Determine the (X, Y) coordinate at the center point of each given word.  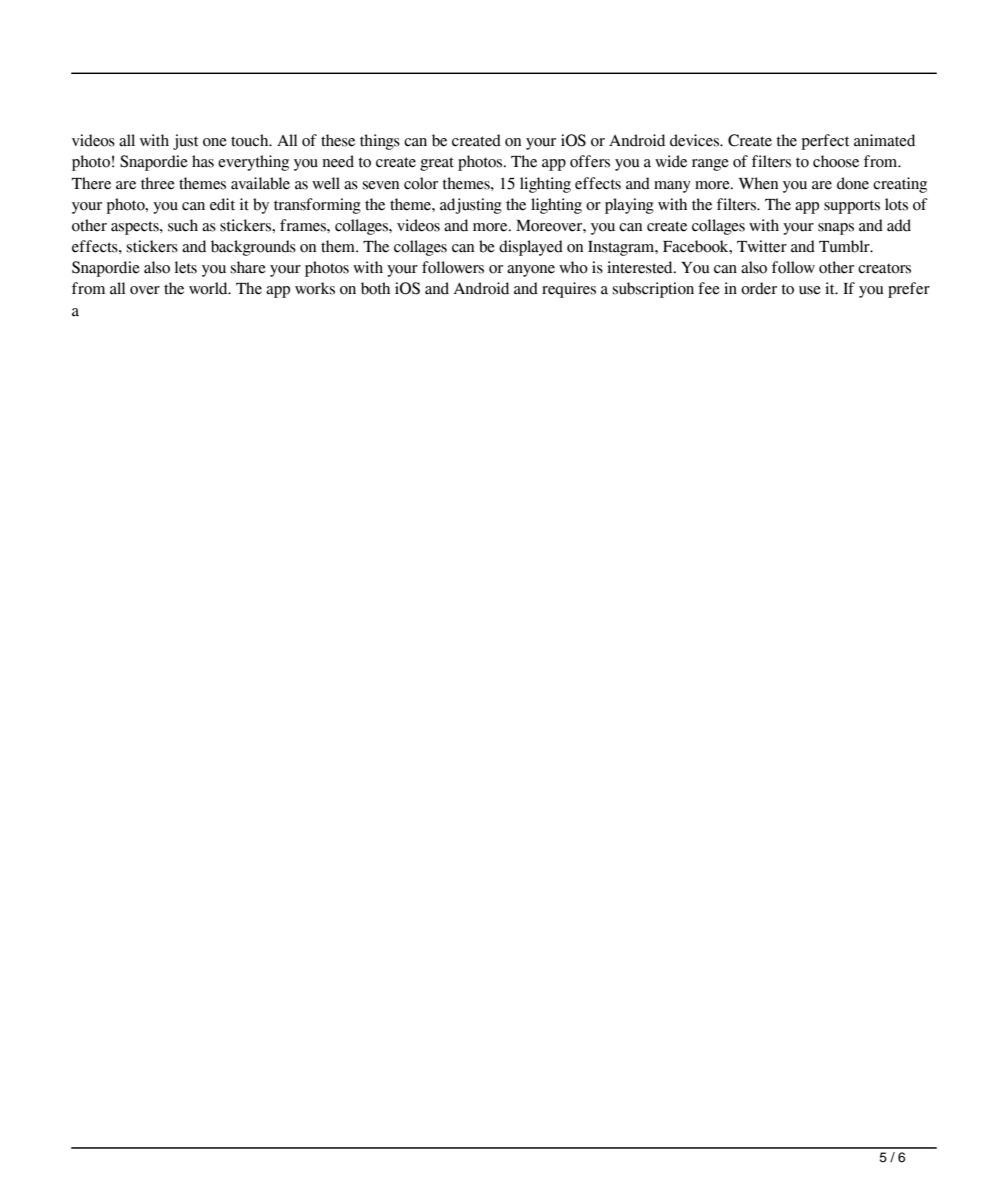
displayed (531, 248)
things (380, 142)
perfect (825, 142)
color (421, 183)
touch (251, 140)
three (158, 183)
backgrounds (253, 248)
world (209, 288)
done (853, 183)
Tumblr (845, 246)
